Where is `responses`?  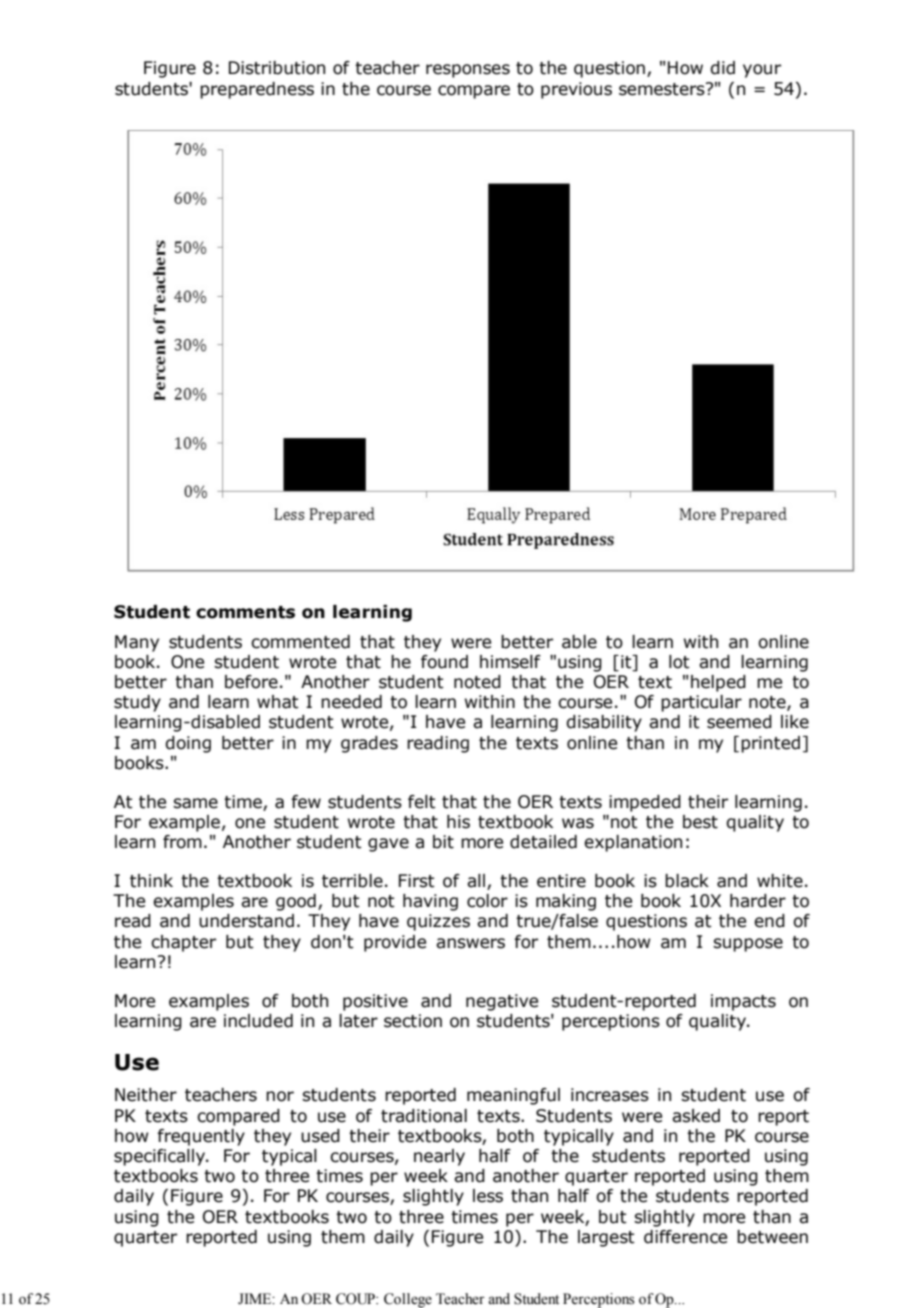 responses is located at coordinates (468, 71).
